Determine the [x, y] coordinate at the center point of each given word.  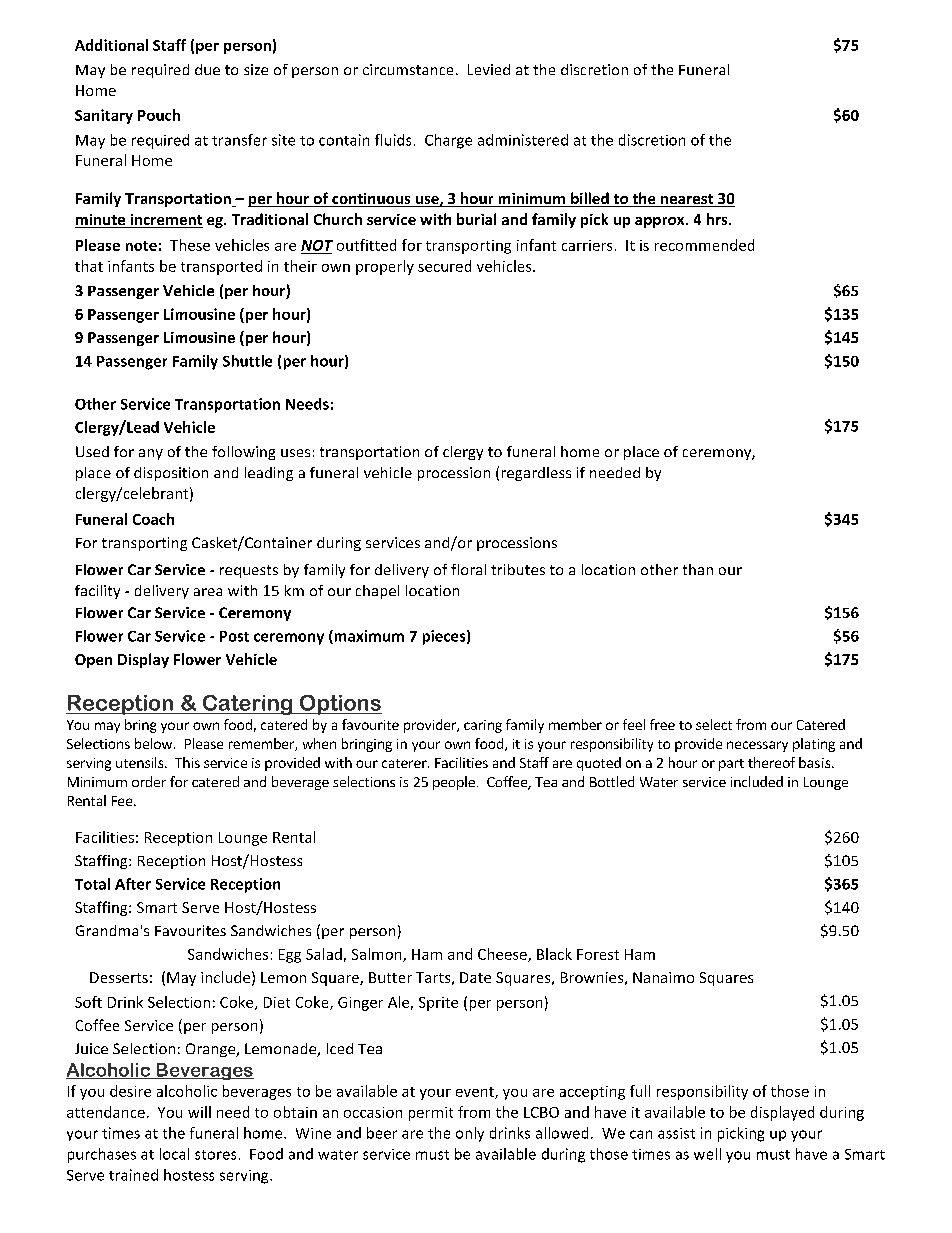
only [470, 1134]
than [698, 569]
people [454, 783]
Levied [489, 69]
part [731, 765]
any [151, 454]
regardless [536, 474]
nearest [687, 200]
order [149, 781]
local [174, 1154]
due [207, 69]
